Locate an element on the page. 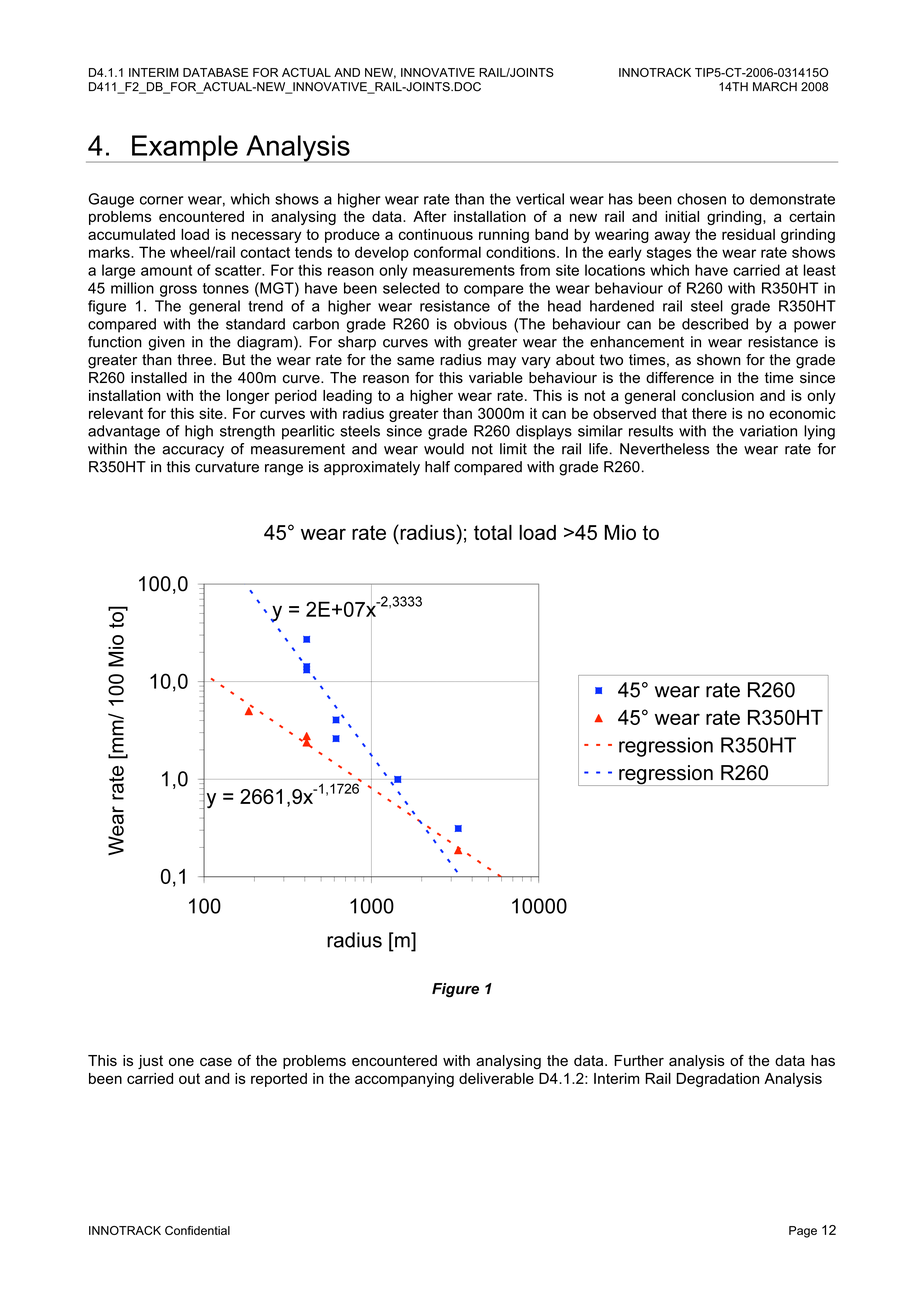 This image has height=1308, width=924. half is located at coordinates (437, 467).
